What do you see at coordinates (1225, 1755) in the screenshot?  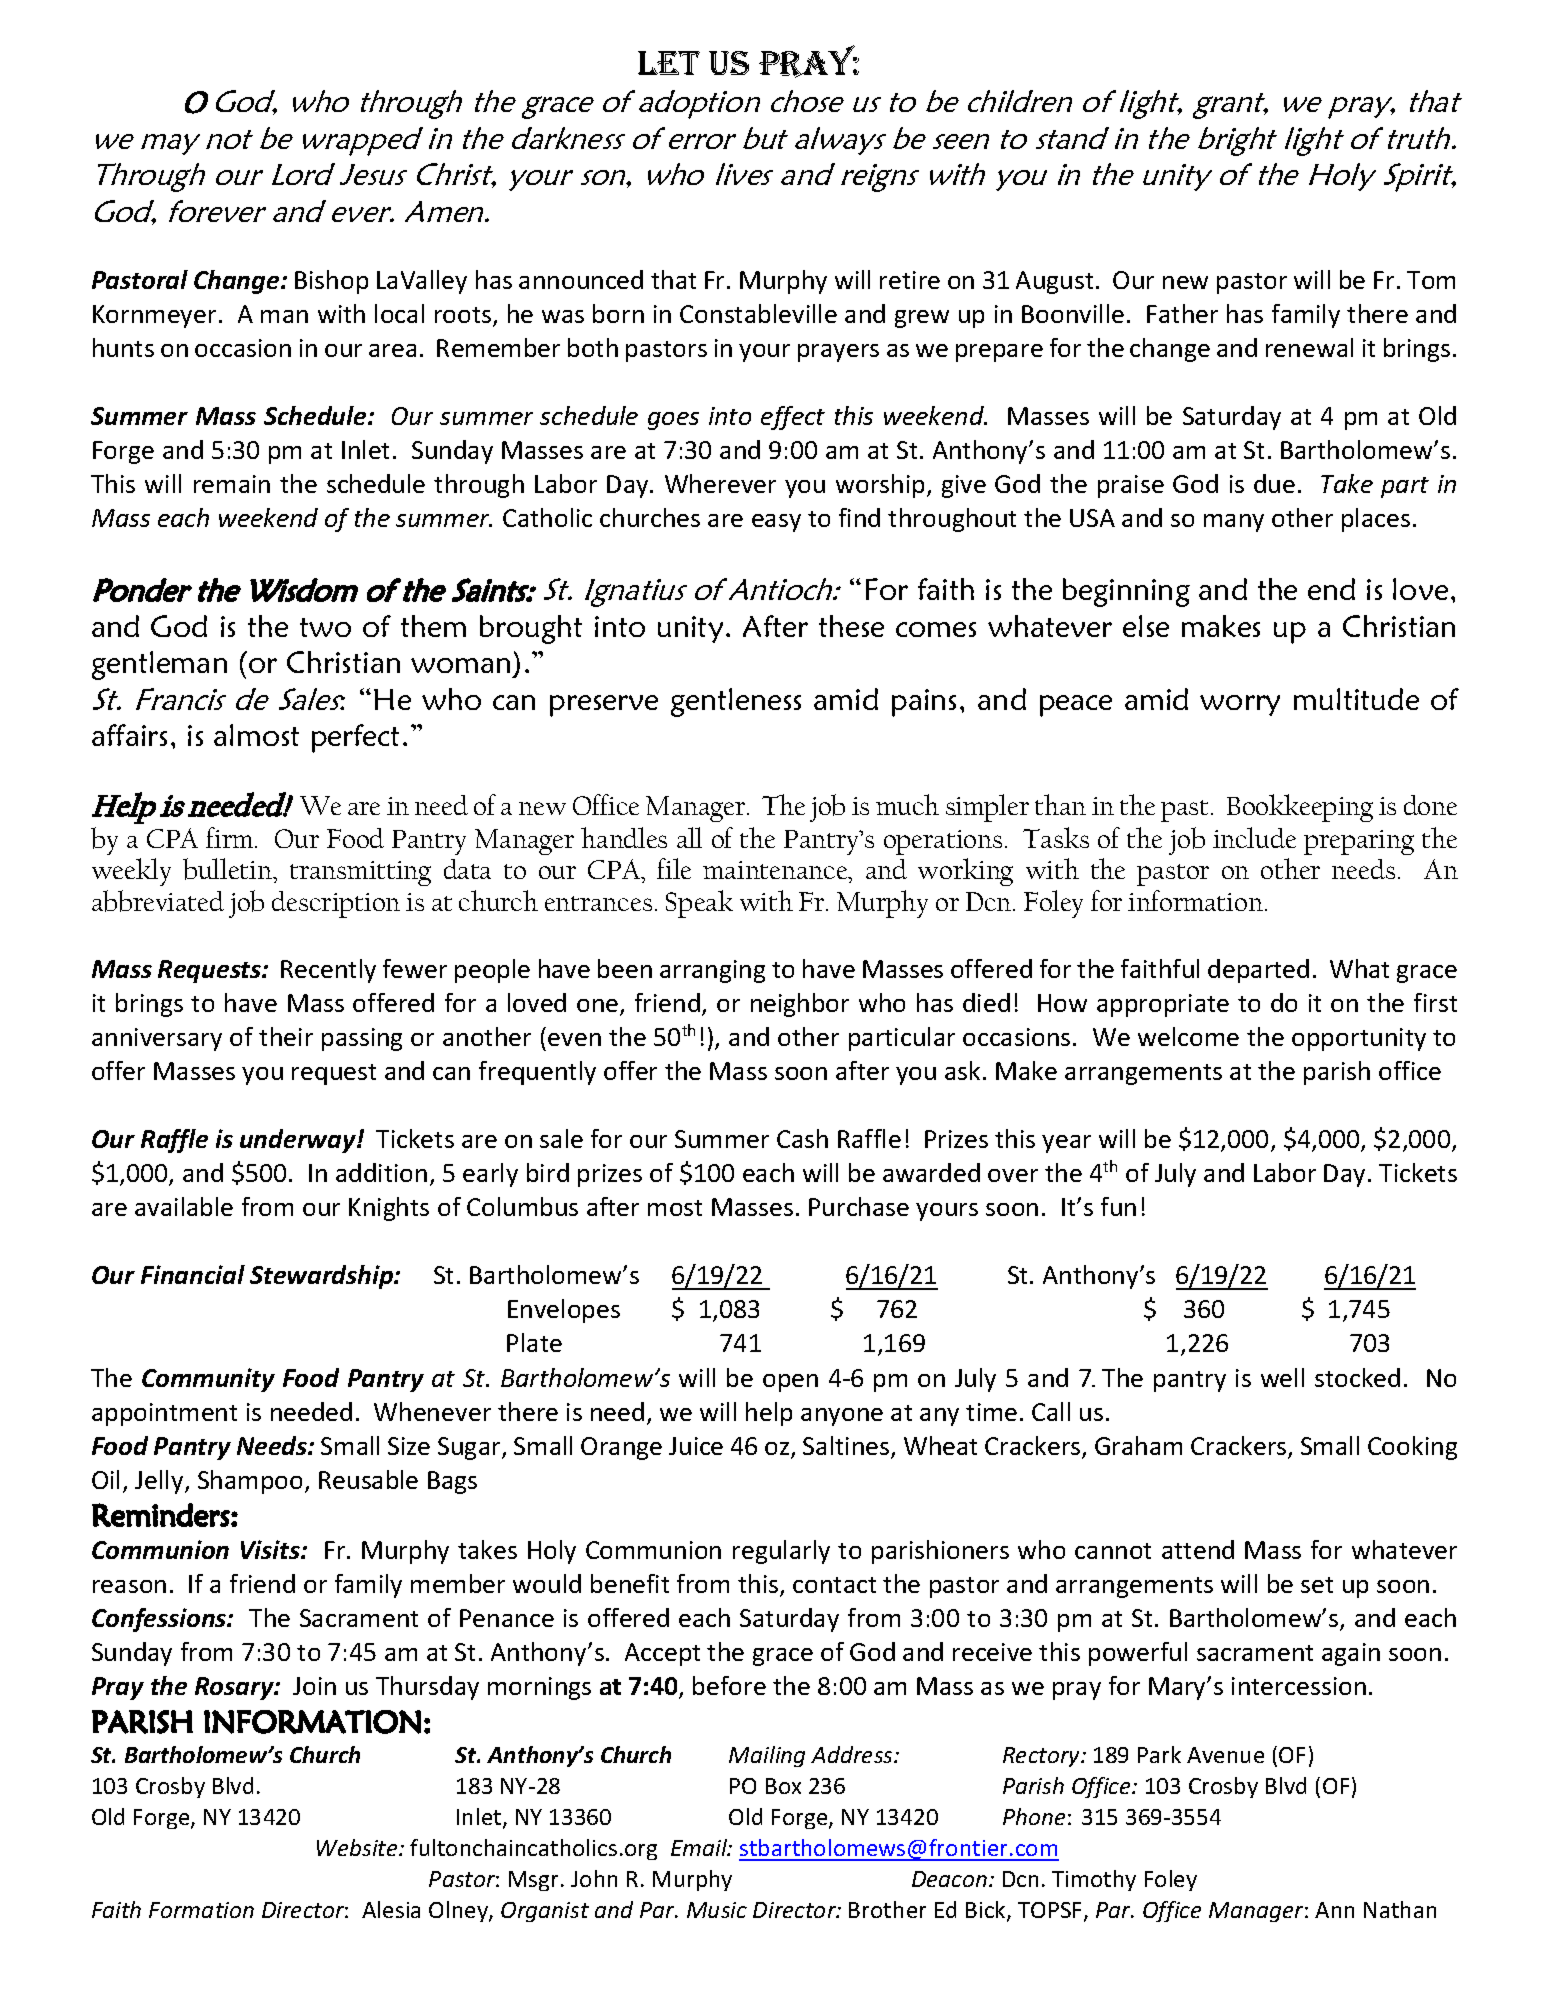 I see `Avenue` at bounding box center [1225, 1755].
